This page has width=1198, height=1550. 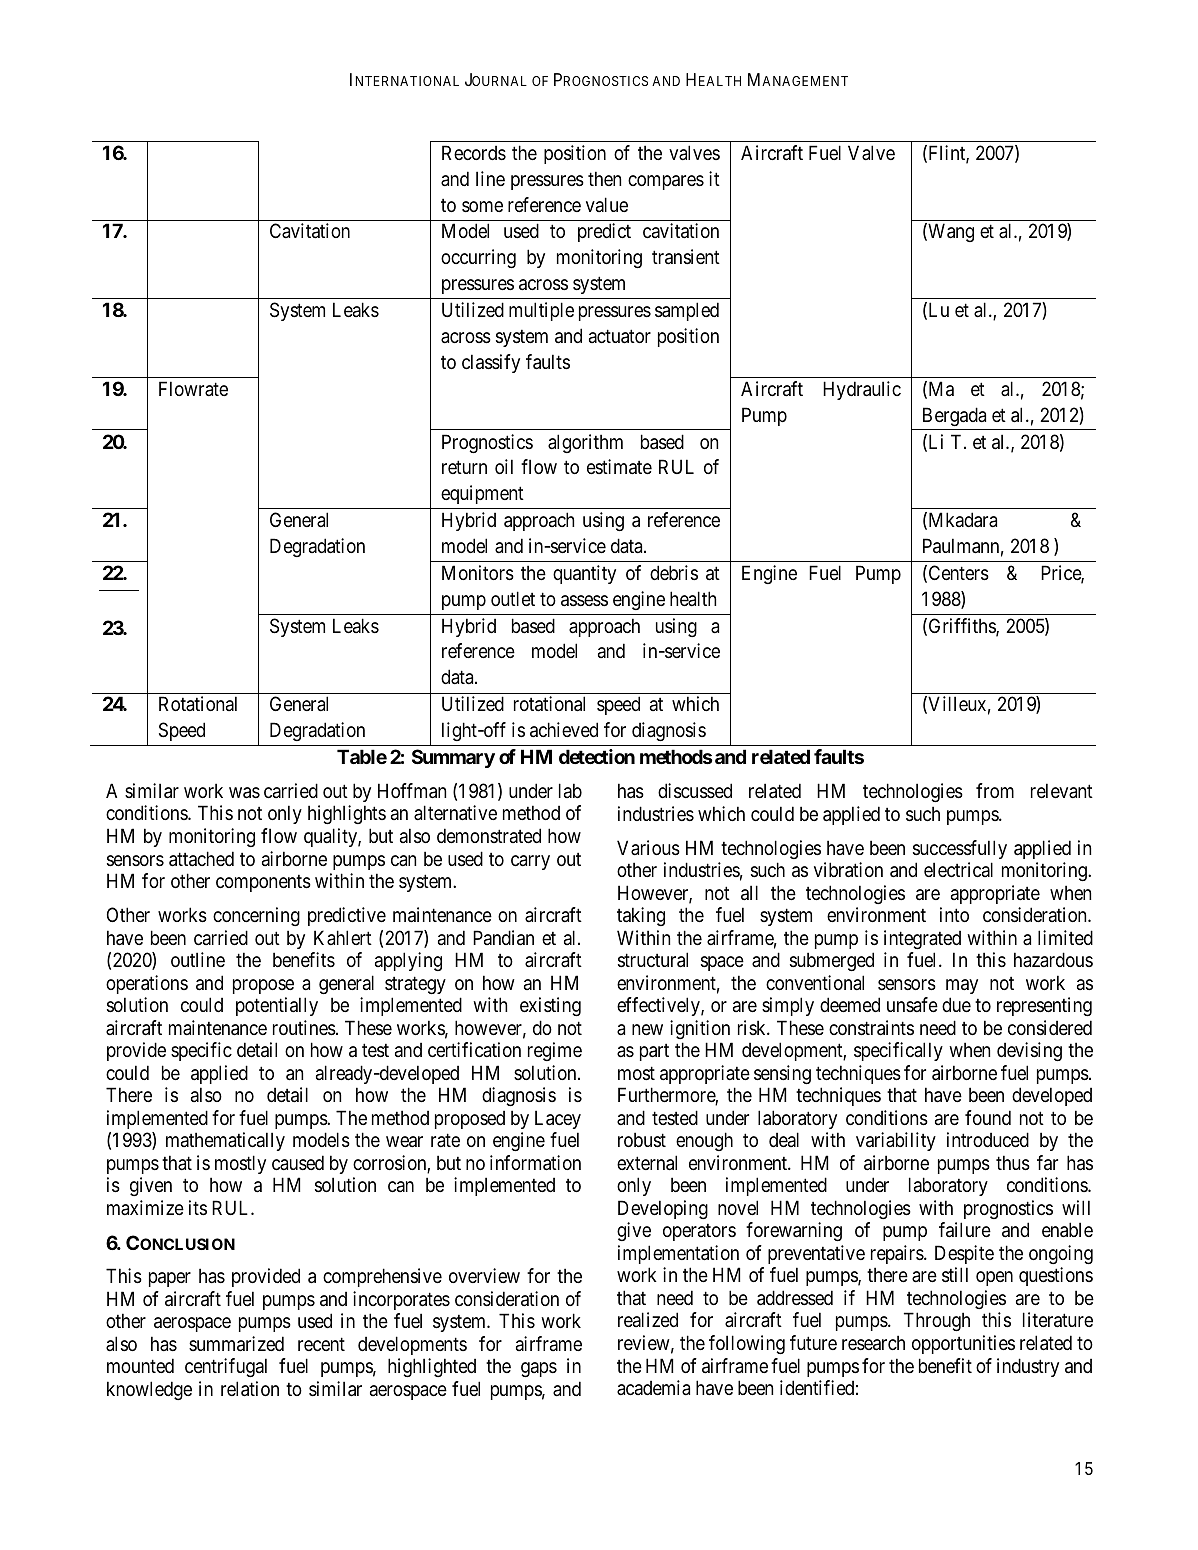 I want to click on then, so click(x=604, y=178).
